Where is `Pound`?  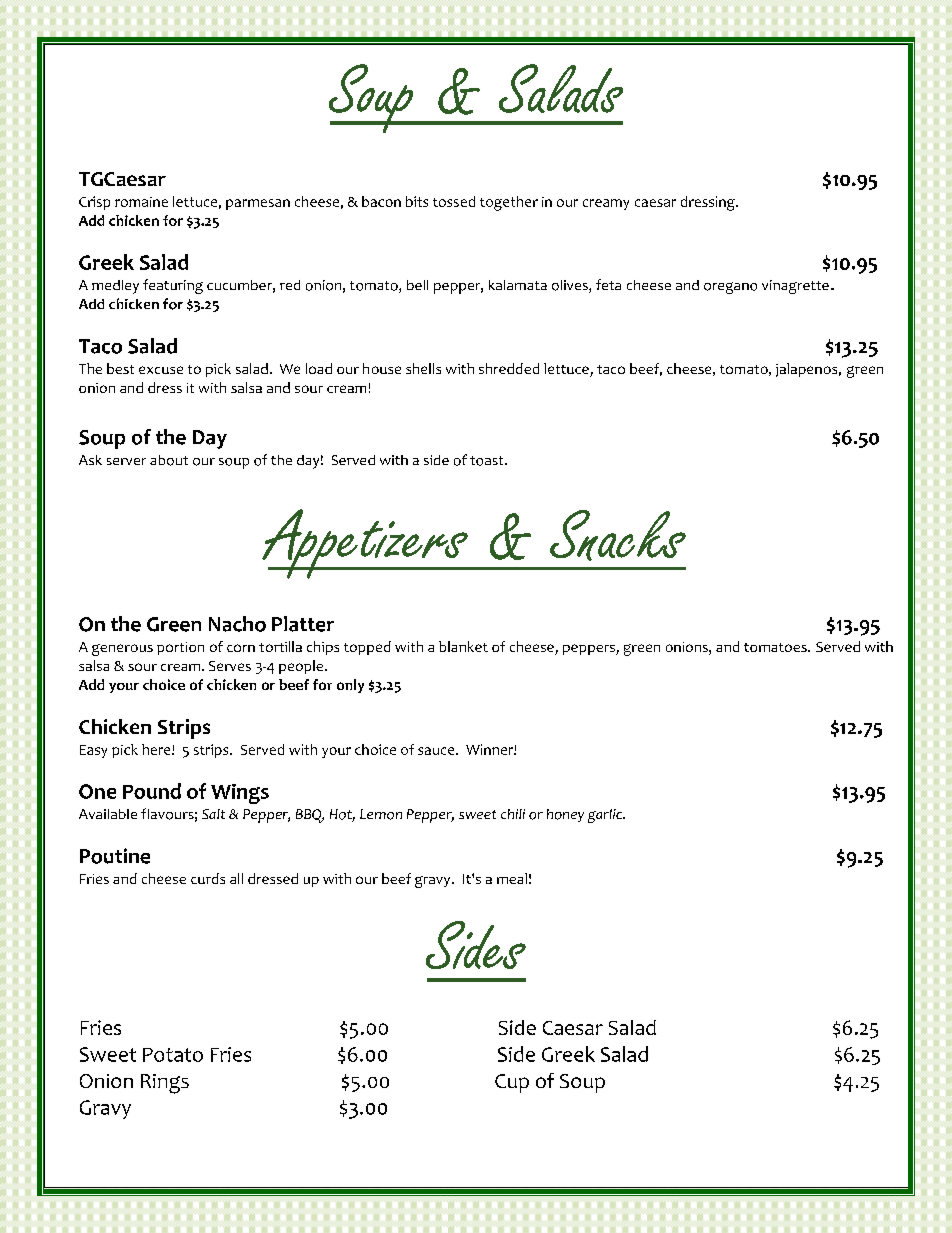 Pound is located at coordinates (152, 791).
